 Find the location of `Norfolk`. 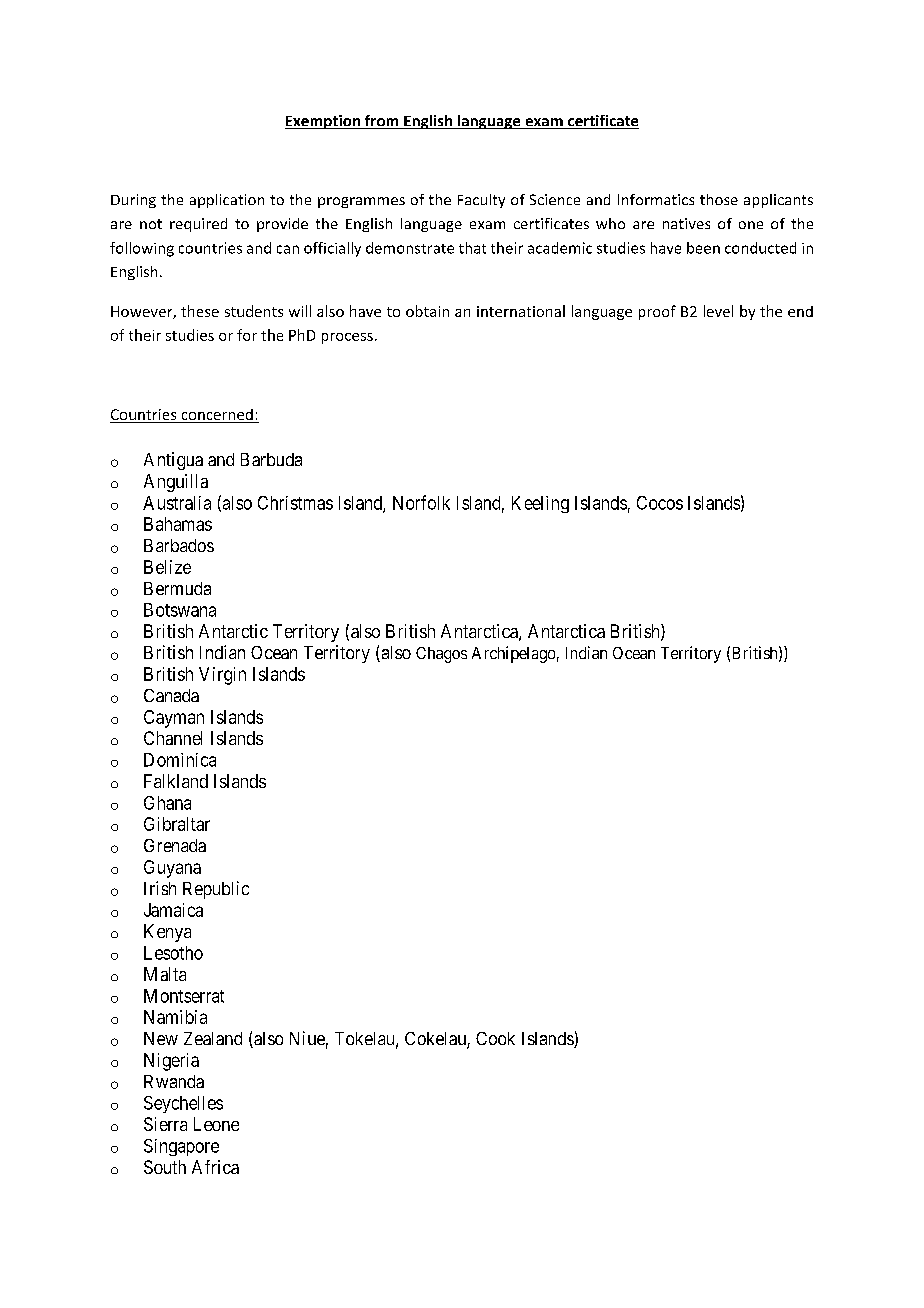

Norfolk is located at coordinates (421, 502).
